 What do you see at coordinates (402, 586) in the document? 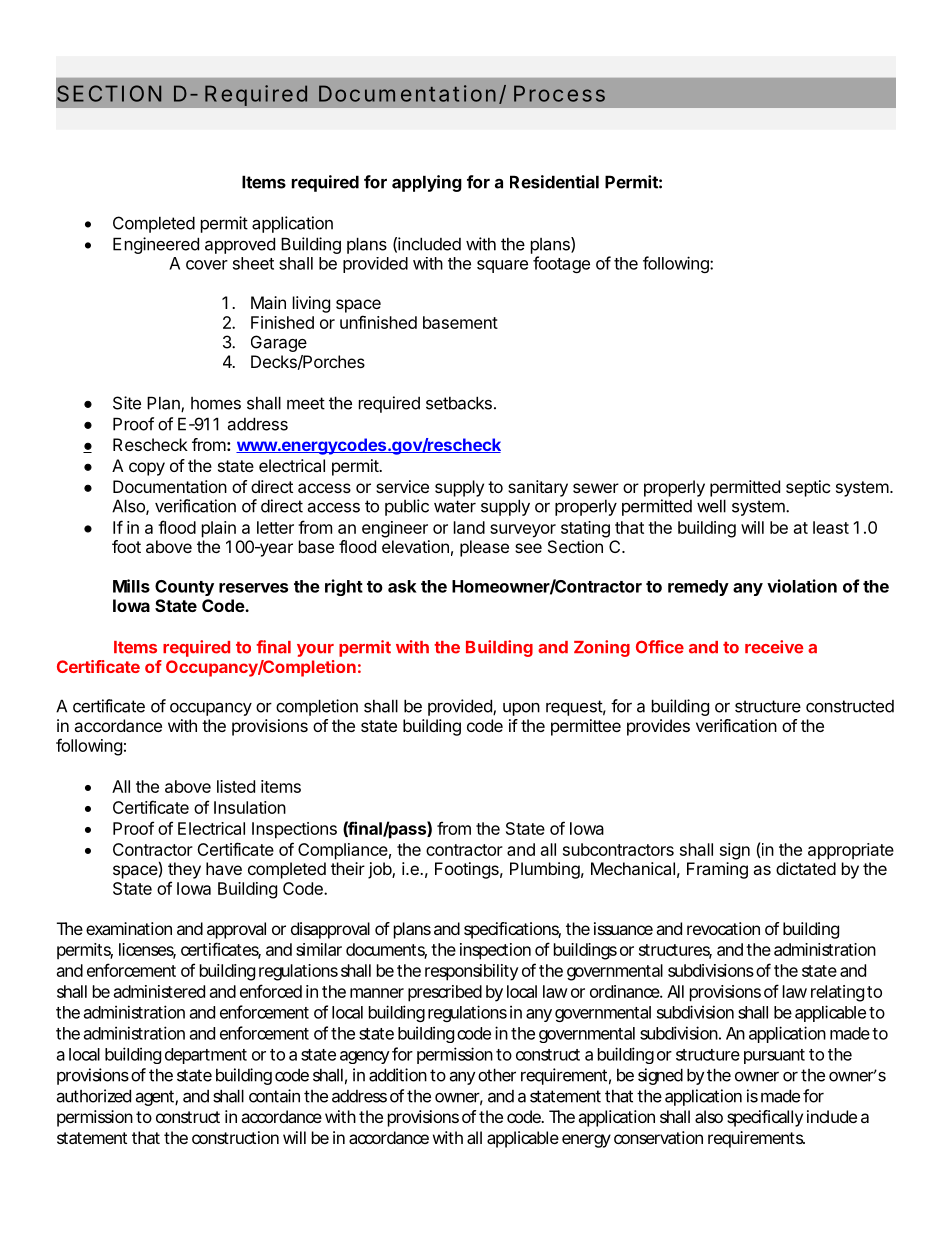
I see `ask` at bounding box center [402, 586].
